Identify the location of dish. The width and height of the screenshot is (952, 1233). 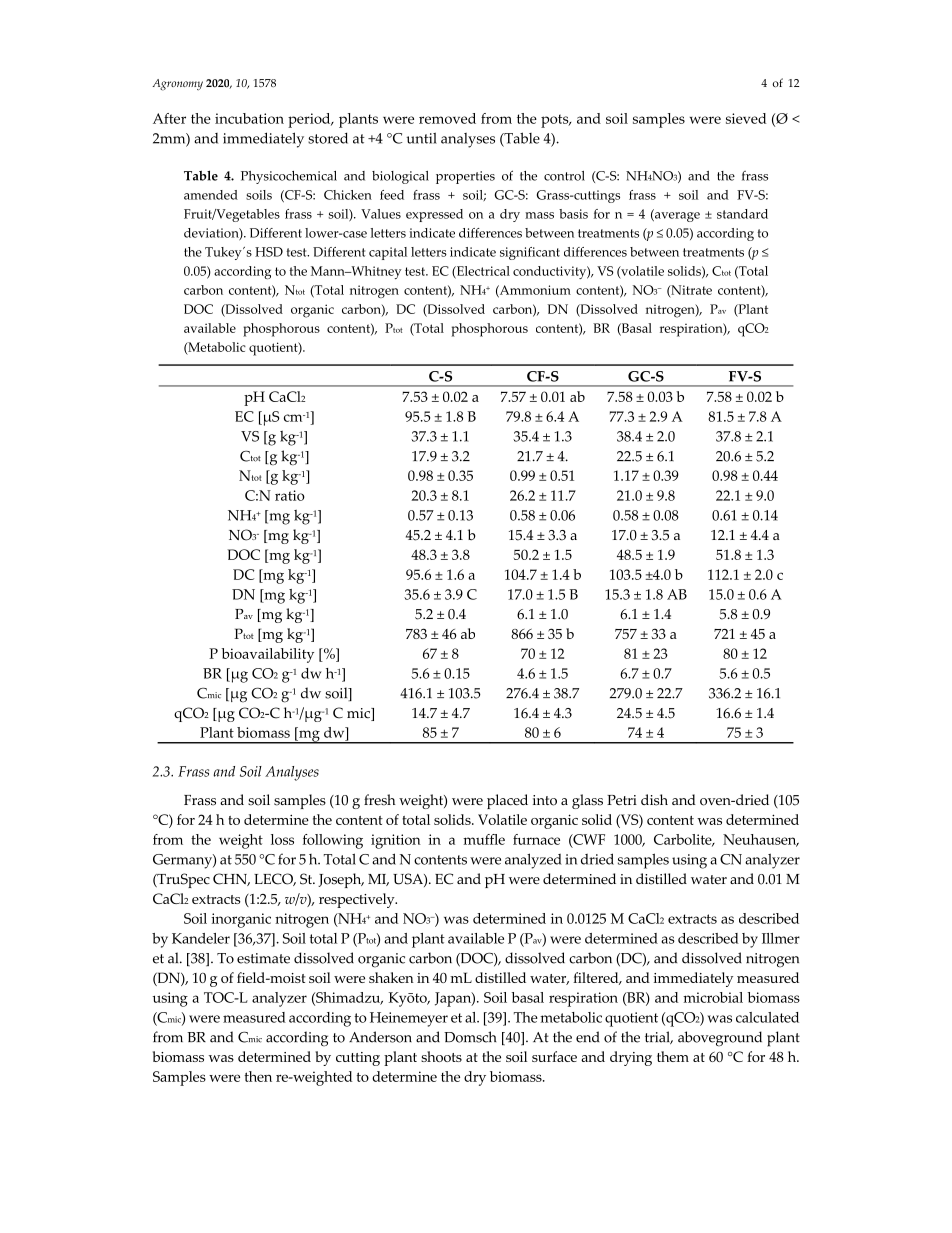
(654, 800).
